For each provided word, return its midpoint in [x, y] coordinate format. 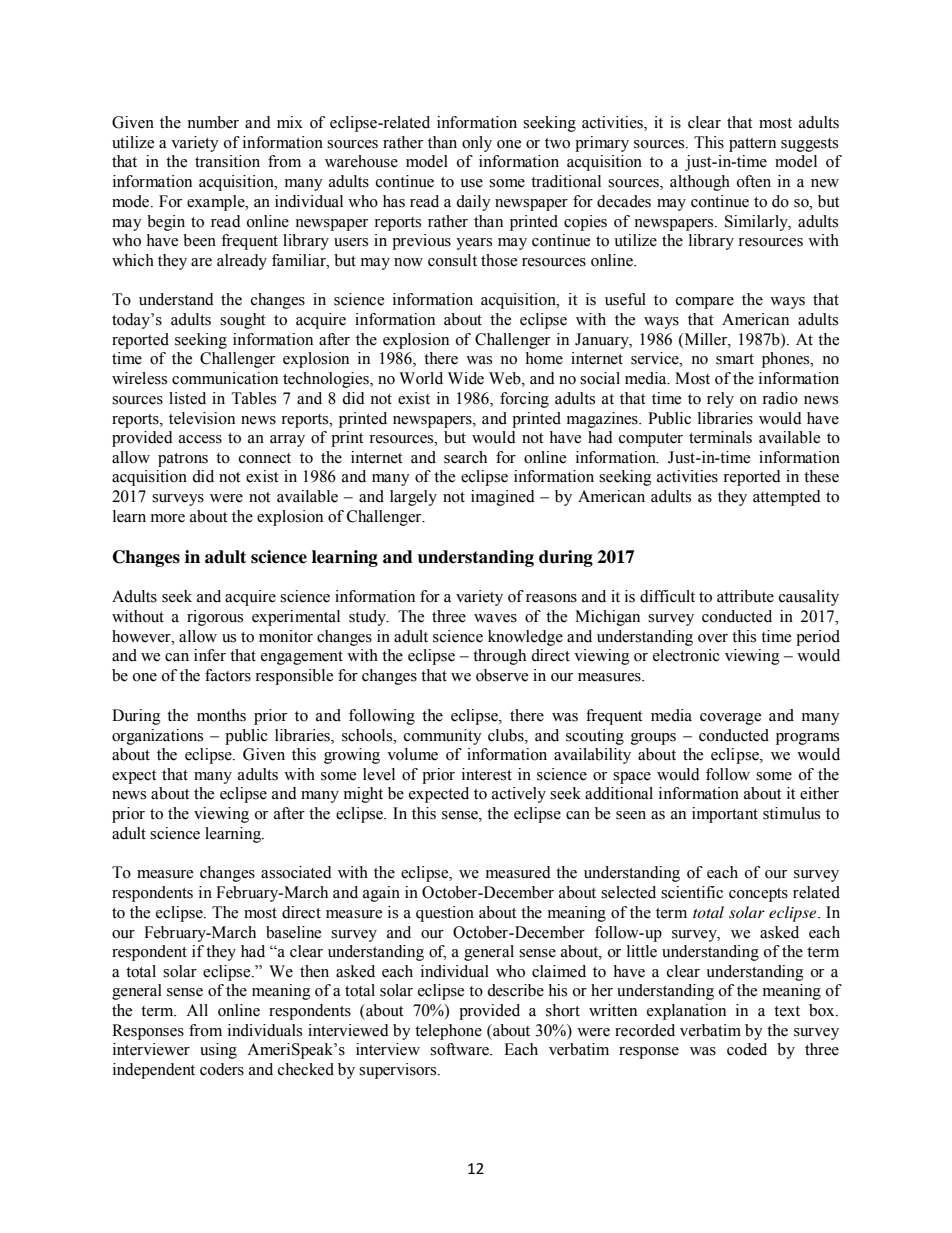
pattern [752, 145]
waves [495, 618]
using [218, 1051]
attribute [745, 596]
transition [227, 161]
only [477, 144]
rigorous [215, 618]
